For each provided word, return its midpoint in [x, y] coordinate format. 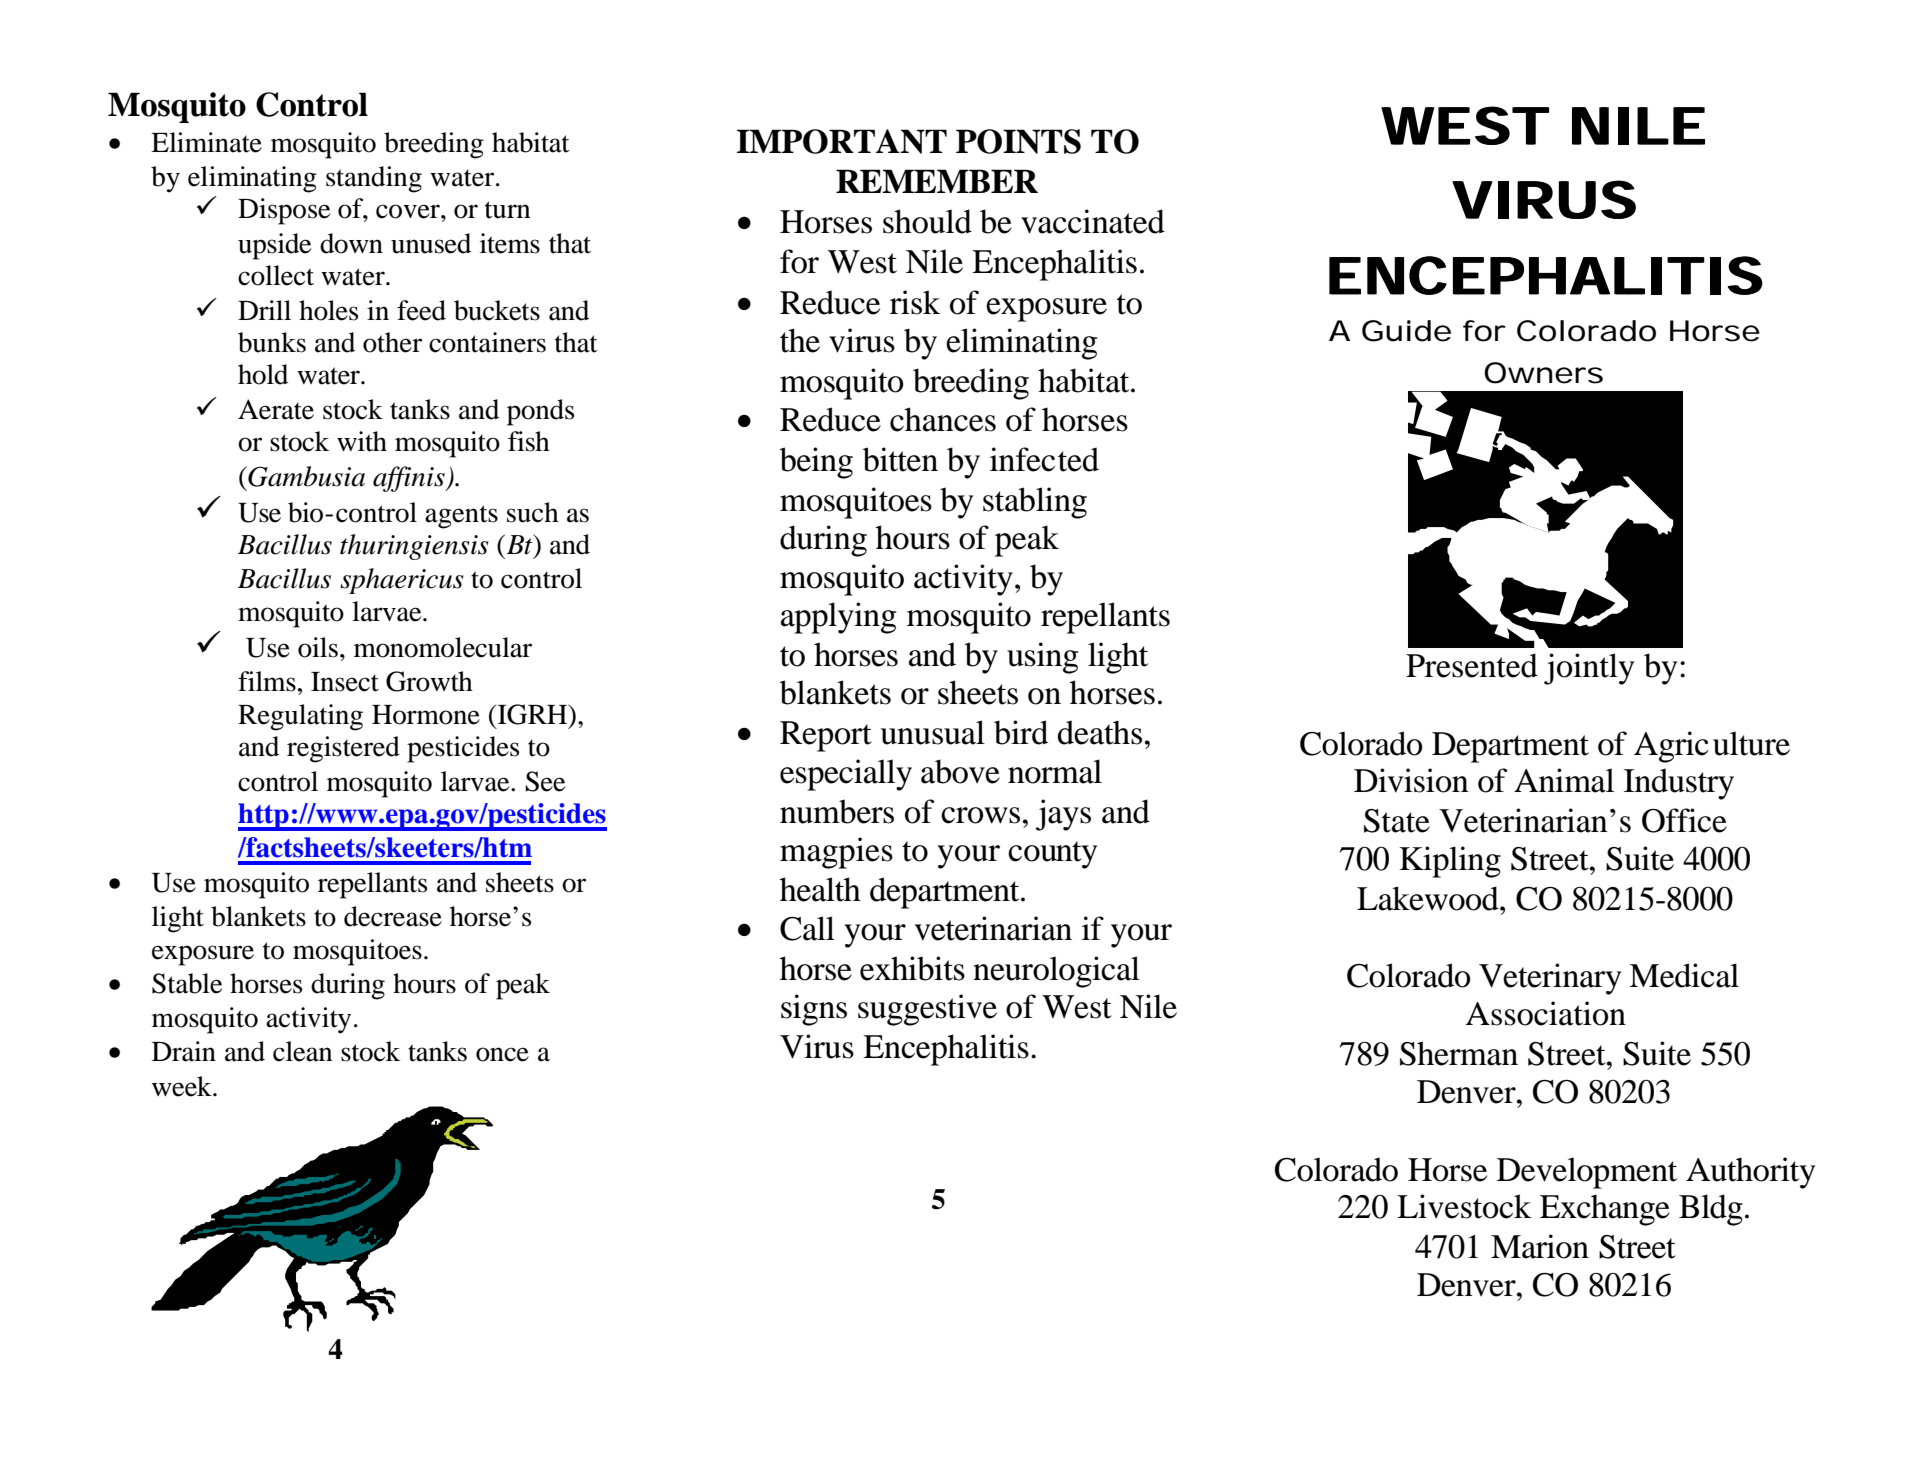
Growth [429, 681]
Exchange [1605, 1210]
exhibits [912, 968]
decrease [393, 916]
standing [374, 179]
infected [1044, 459]
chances [943, 419]
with [362, 441]
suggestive [927, 1010]
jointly [1589, 669]
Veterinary [1550, 979]
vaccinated [1093, 221]
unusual [933, 732]
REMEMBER [937, 181]
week [183, 1086]
